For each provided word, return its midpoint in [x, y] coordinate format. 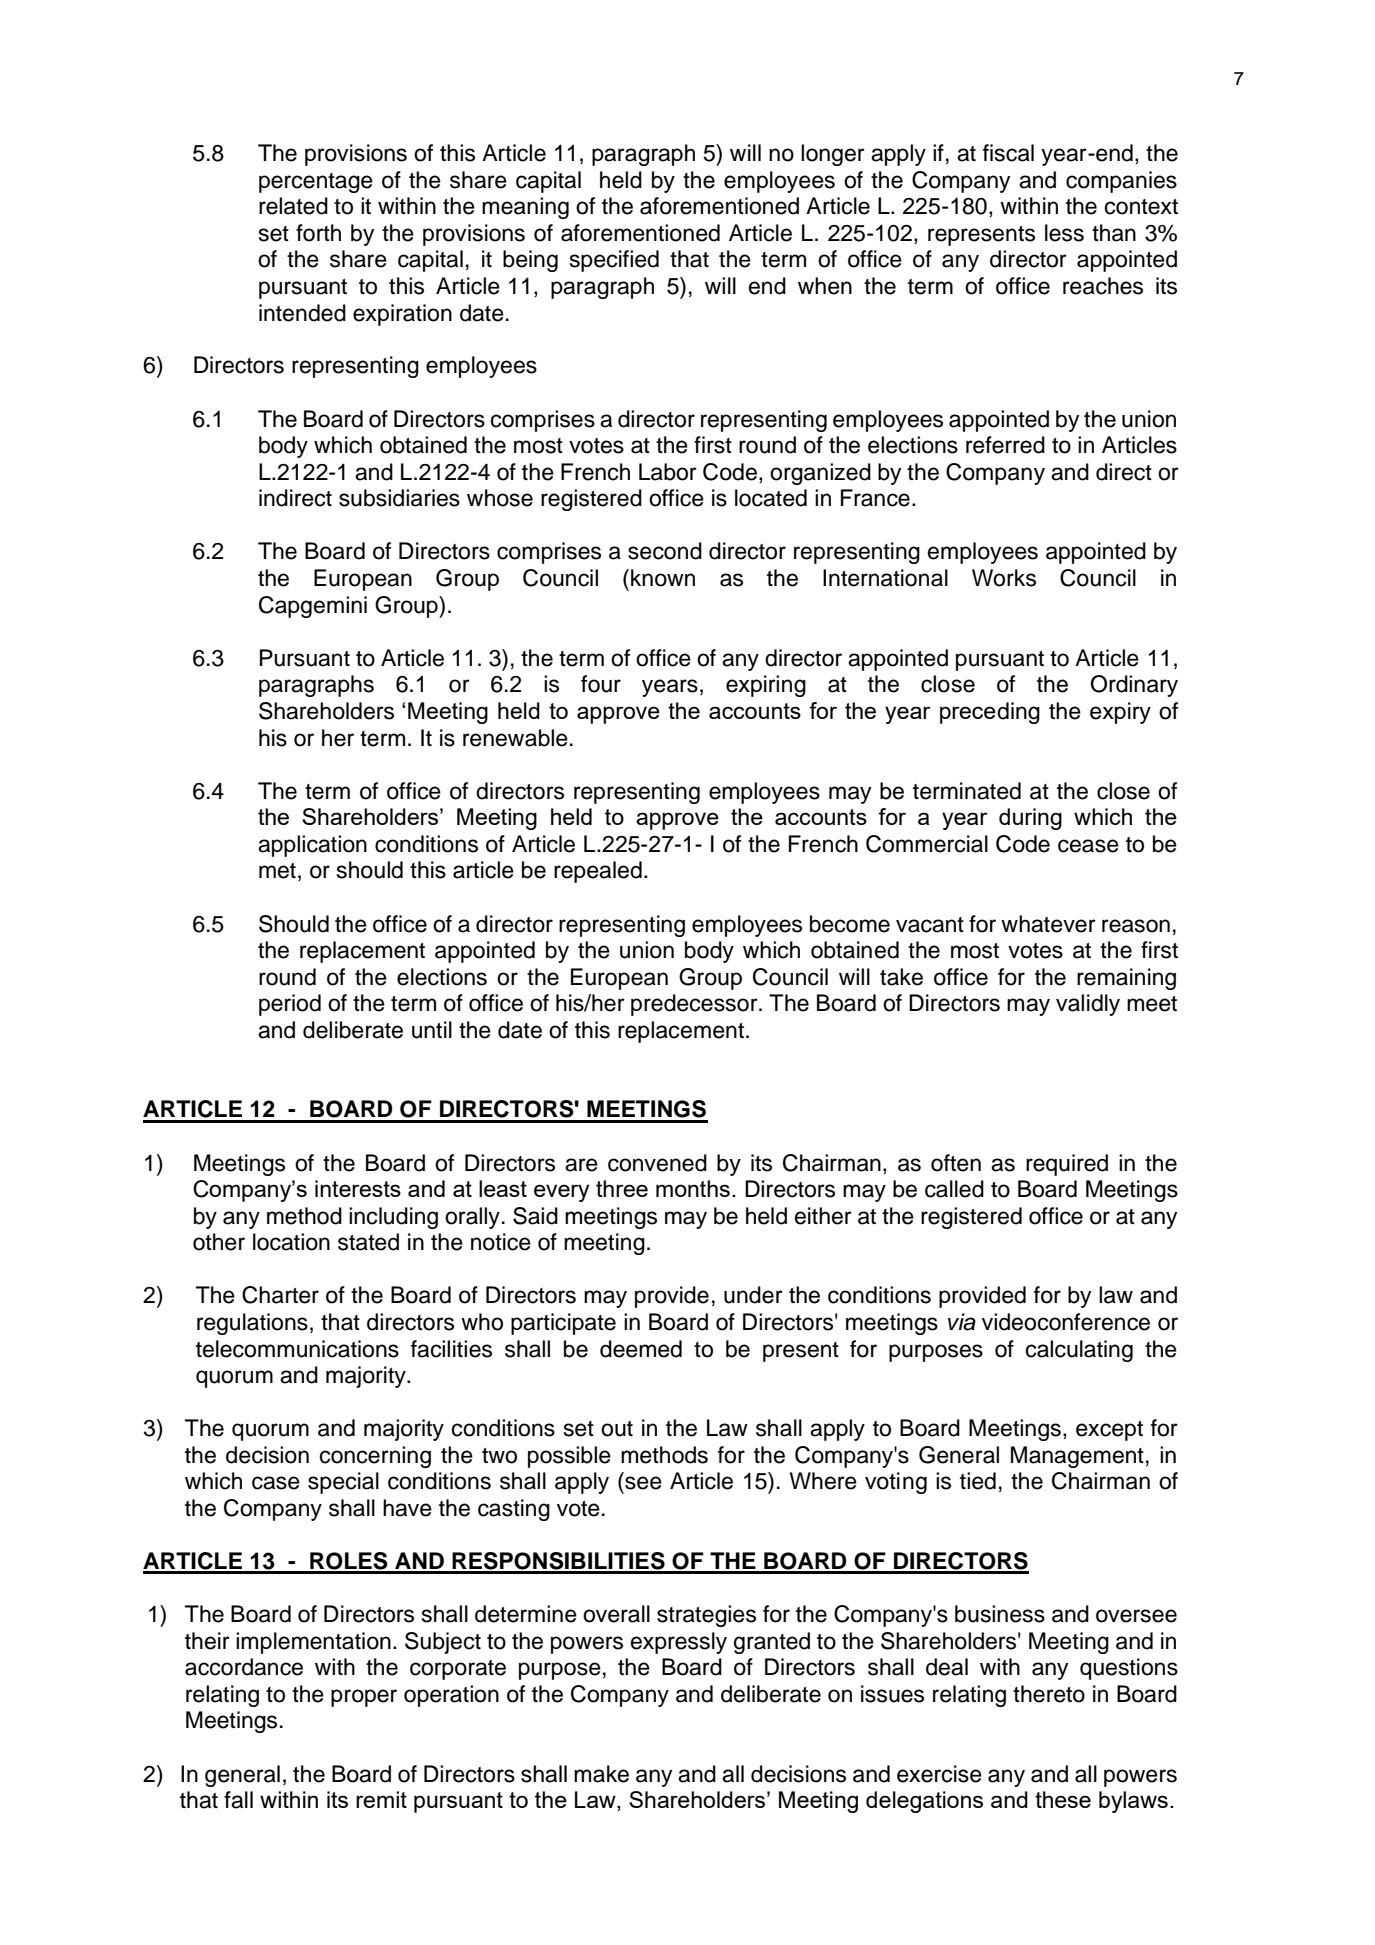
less [1064, 233]
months [693, 1188]
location [291, 1242]
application [312, 846]
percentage [316, 183]
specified [614, 261]
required [1067, 1165]
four [601, 684]
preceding [990, 713]
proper [364, 1698]
